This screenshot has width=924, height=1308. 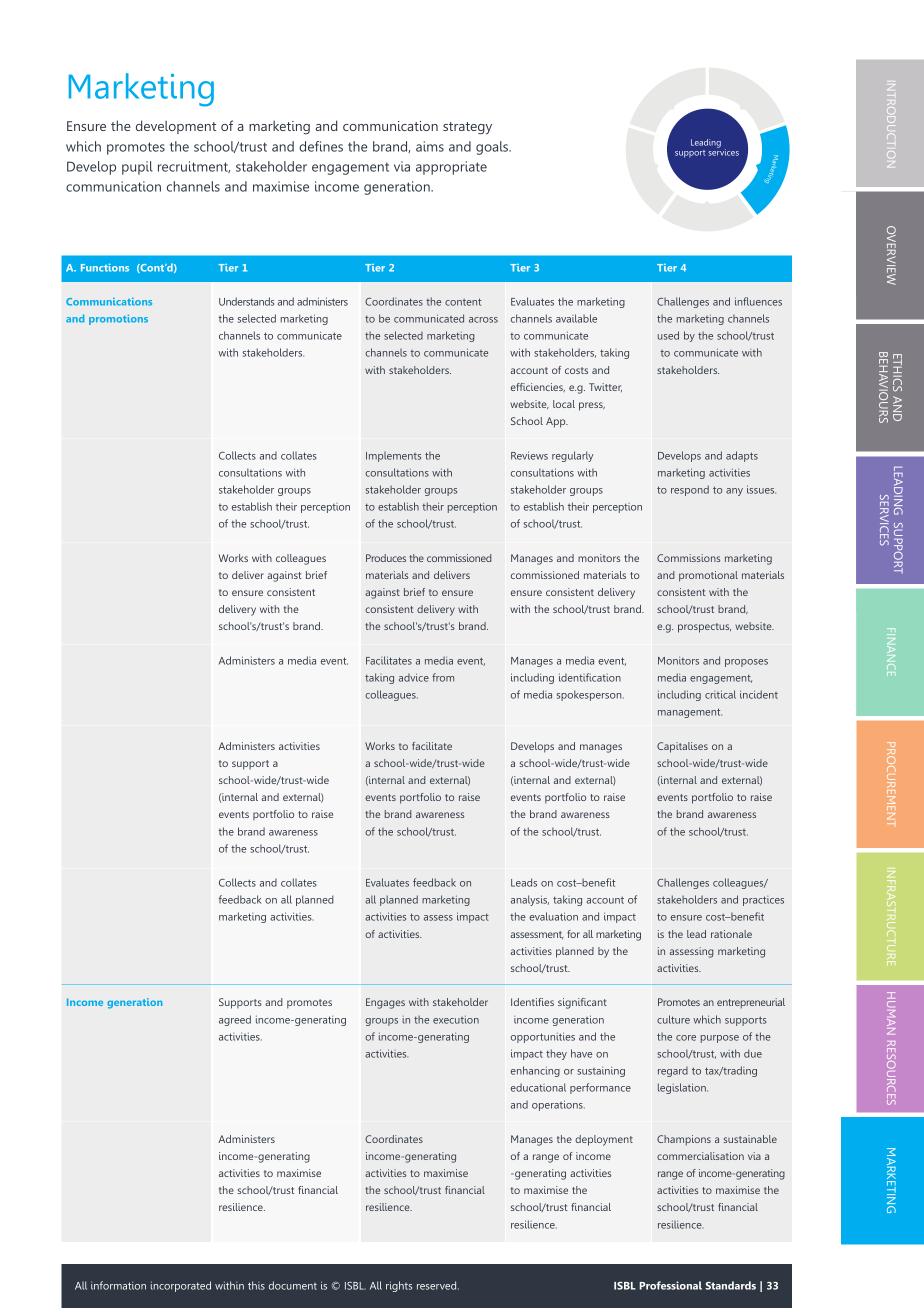 What do you see at coordinates (451, 168) in the screenshot?
I see `appropriate` at bounding box center [451, 168].
